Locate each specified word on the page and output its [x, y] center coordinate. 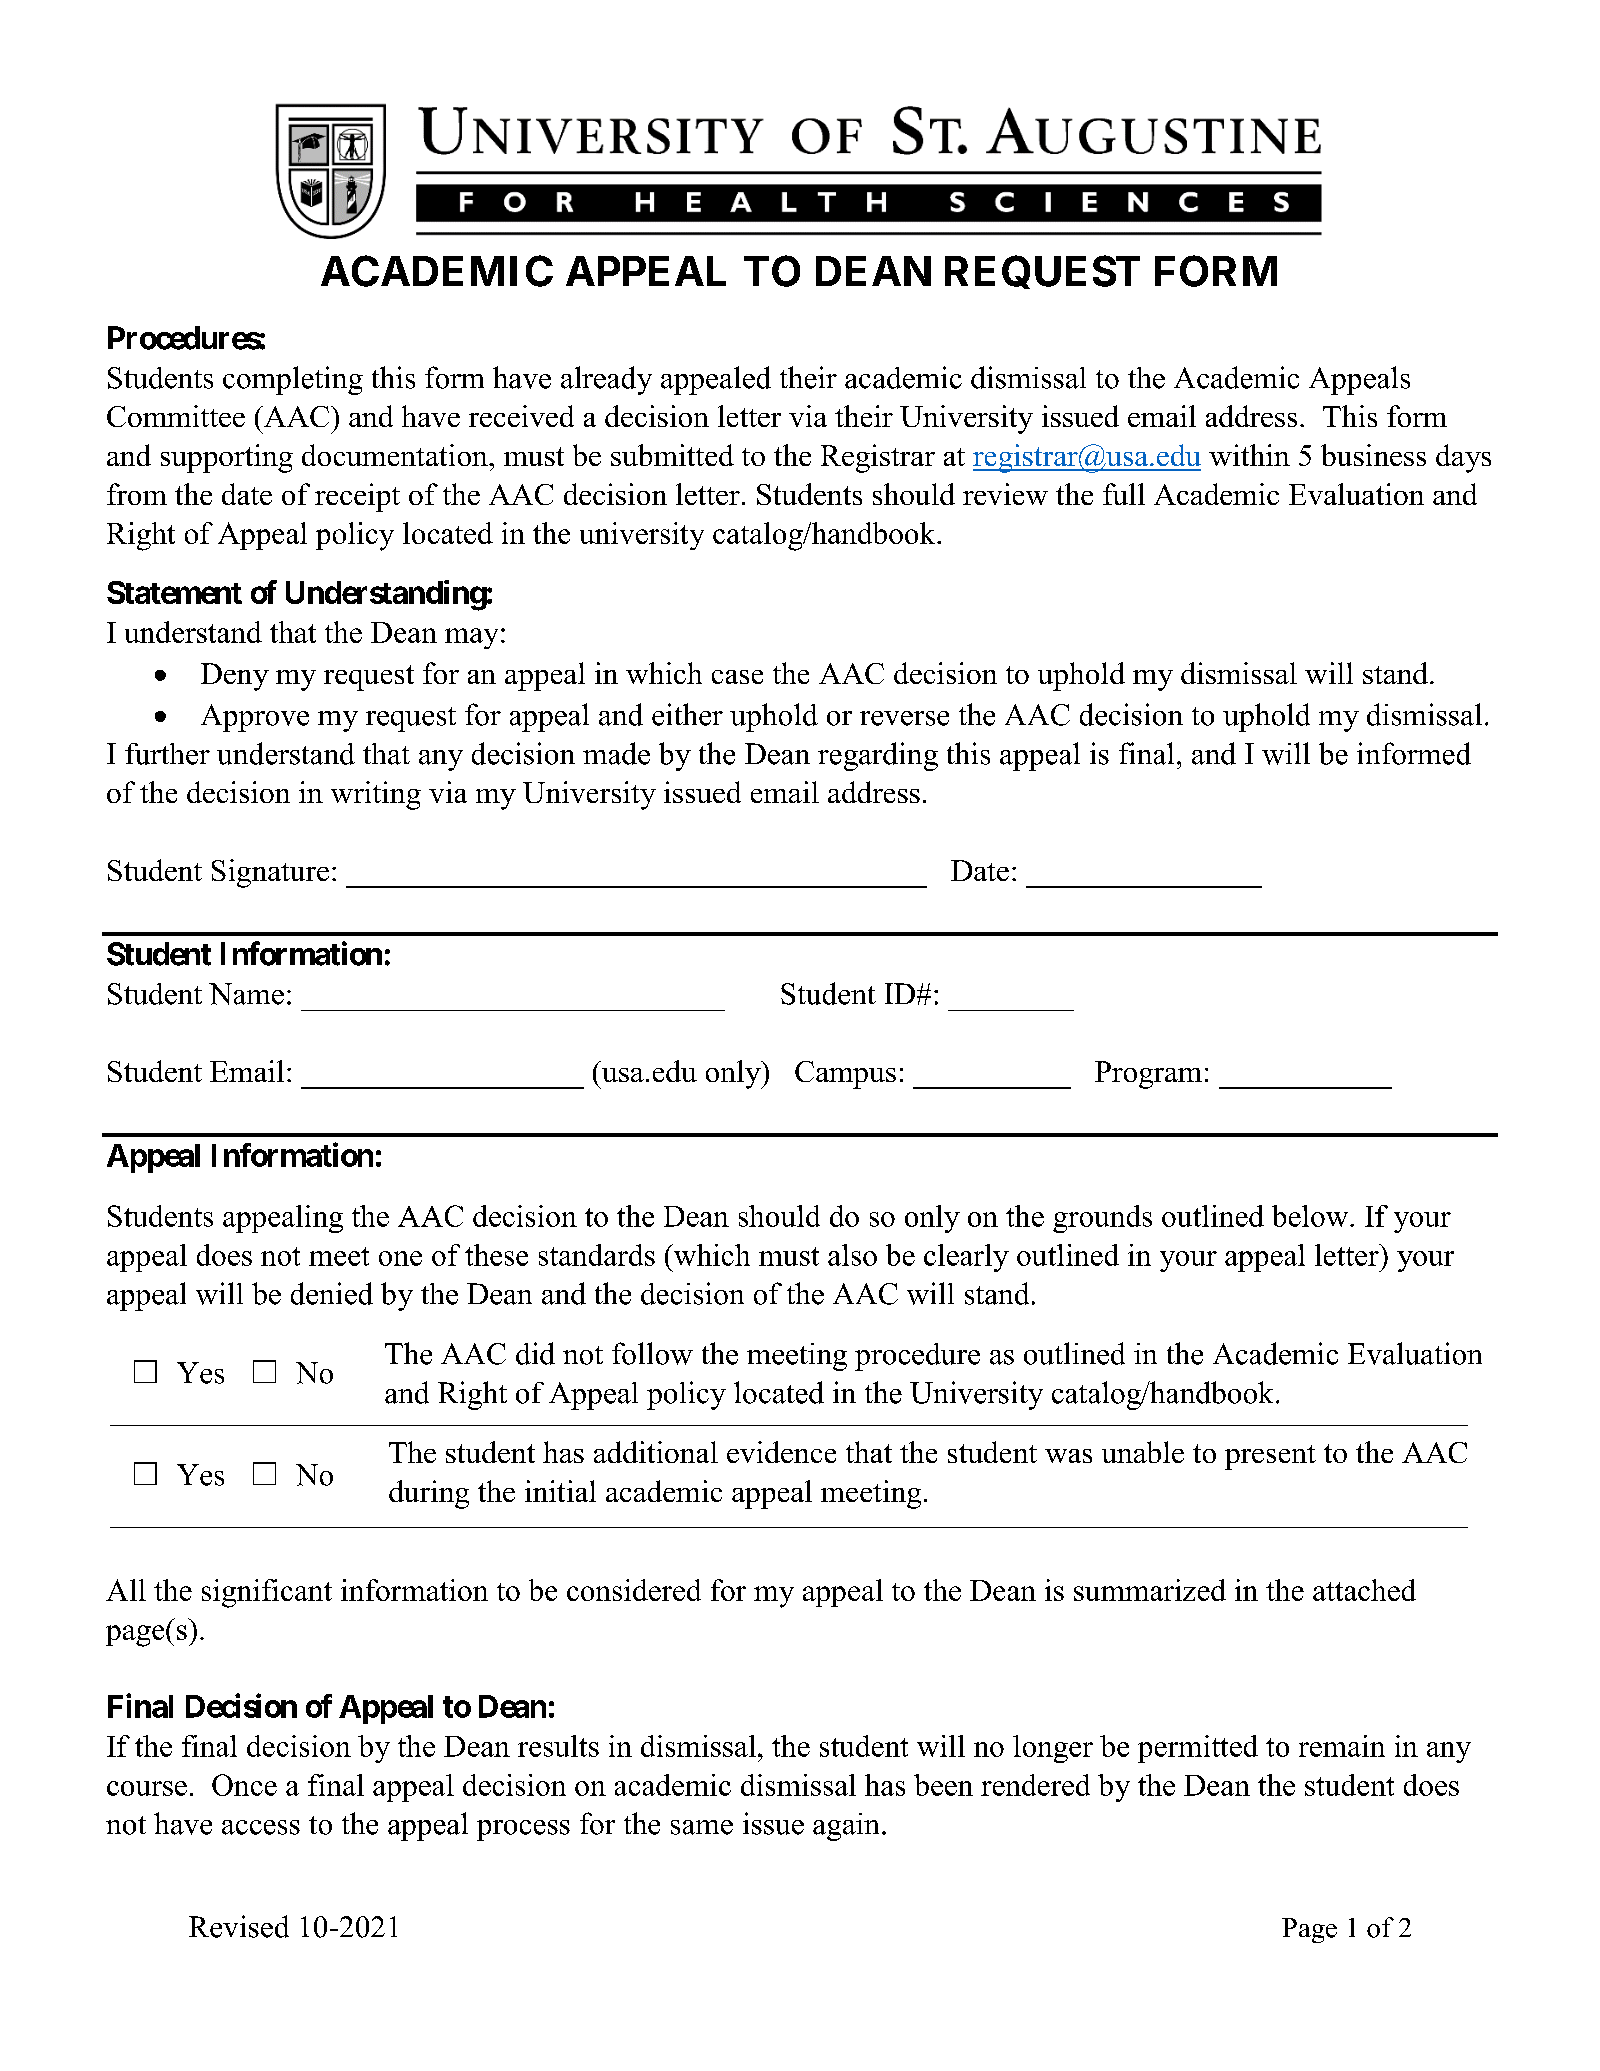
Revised [239, 1926]
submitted [672, 455]
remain [1342, 1746]
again [846, 1827]
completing [293, 380]
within [1249, 455]
